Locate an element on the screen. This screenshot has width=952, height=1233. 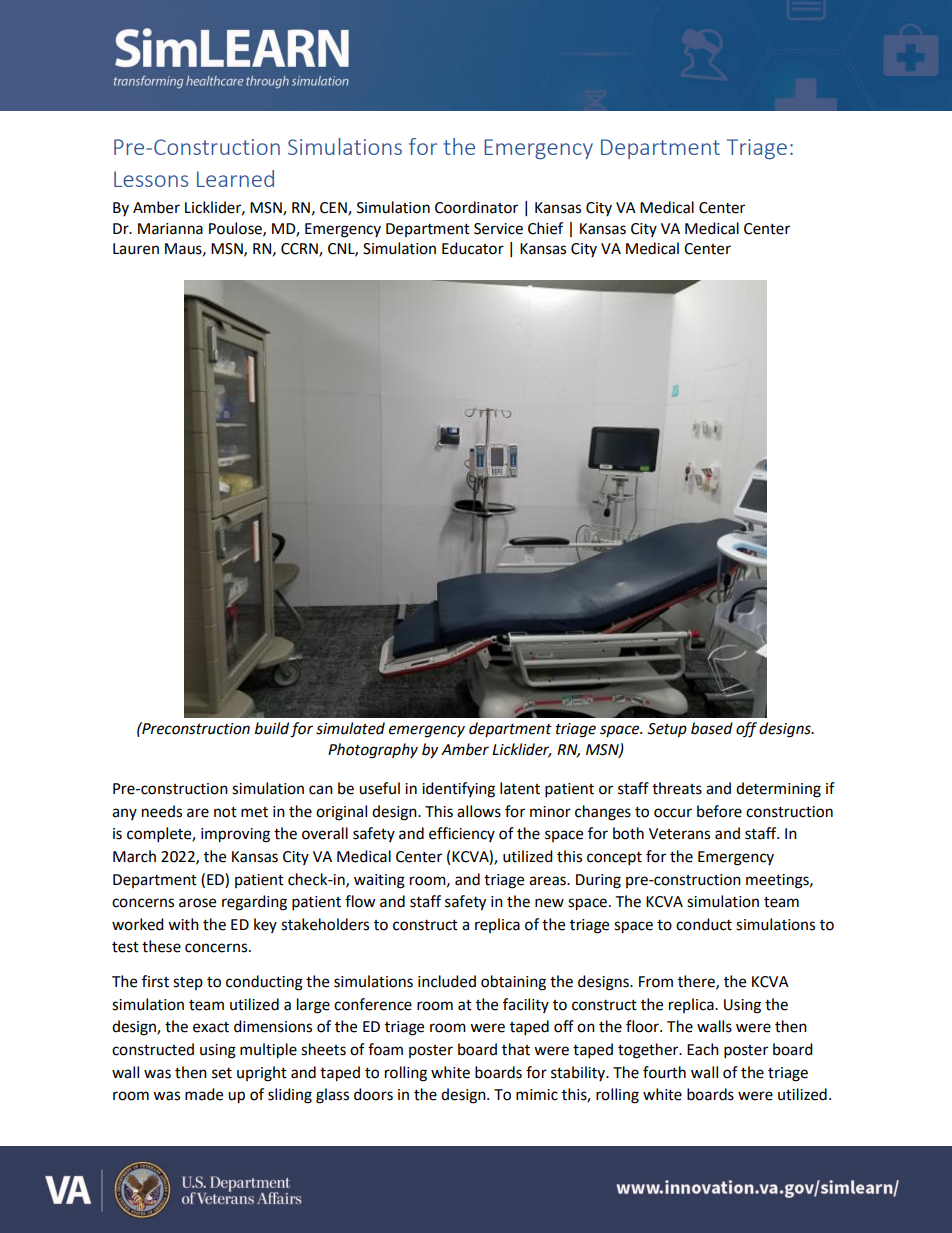
build is located at coordinates (272, 728).
